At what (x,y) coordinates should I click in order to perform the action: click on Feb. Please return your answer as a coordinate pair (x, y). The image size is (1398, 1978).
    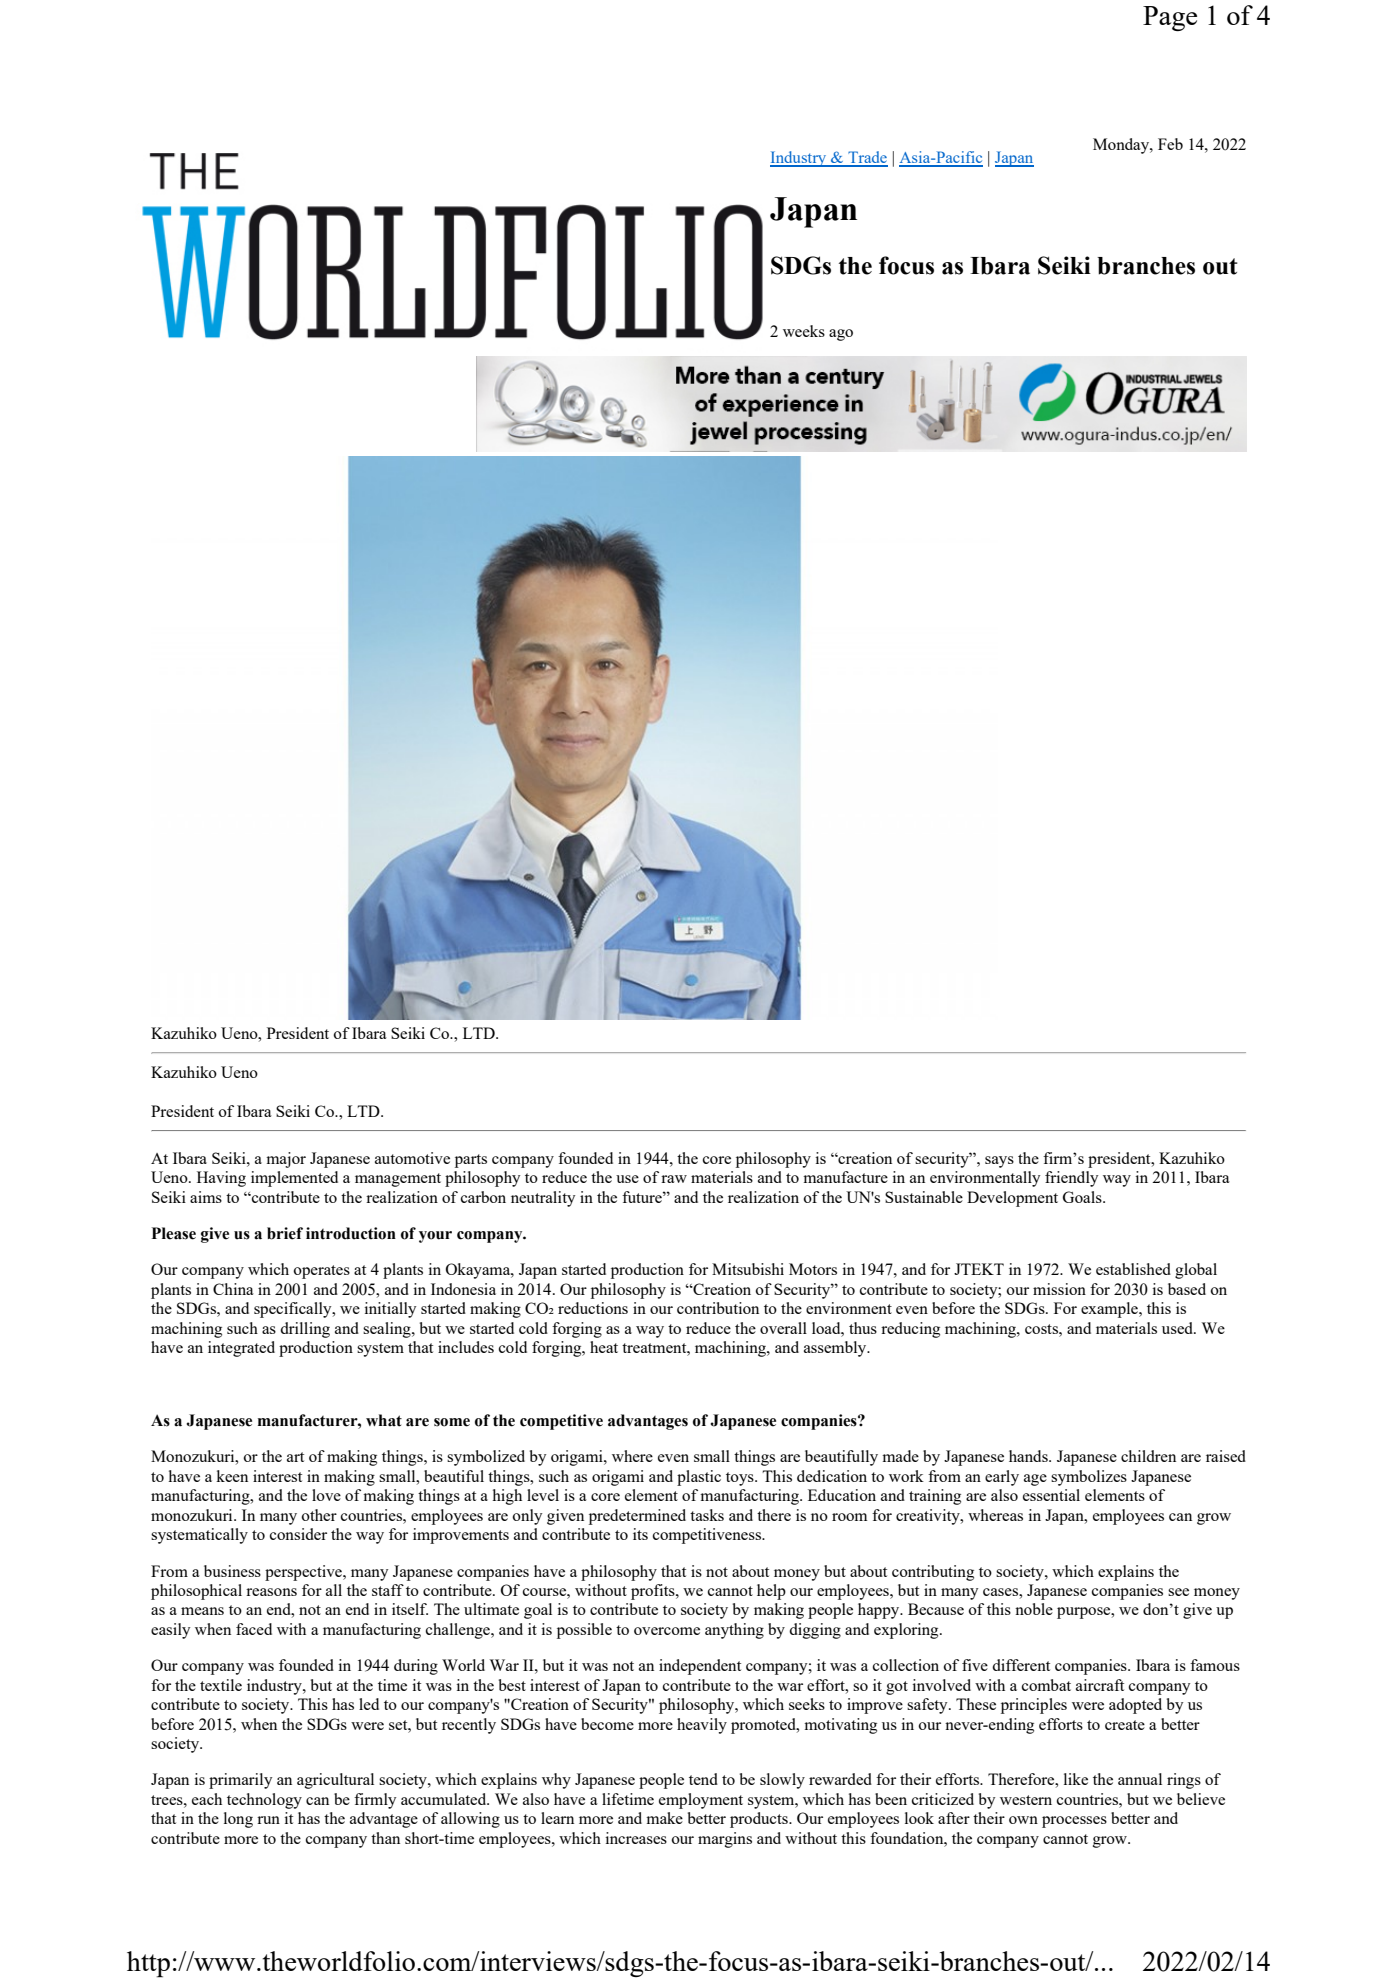
    Looking at the image, I should click on (1170, 144).
